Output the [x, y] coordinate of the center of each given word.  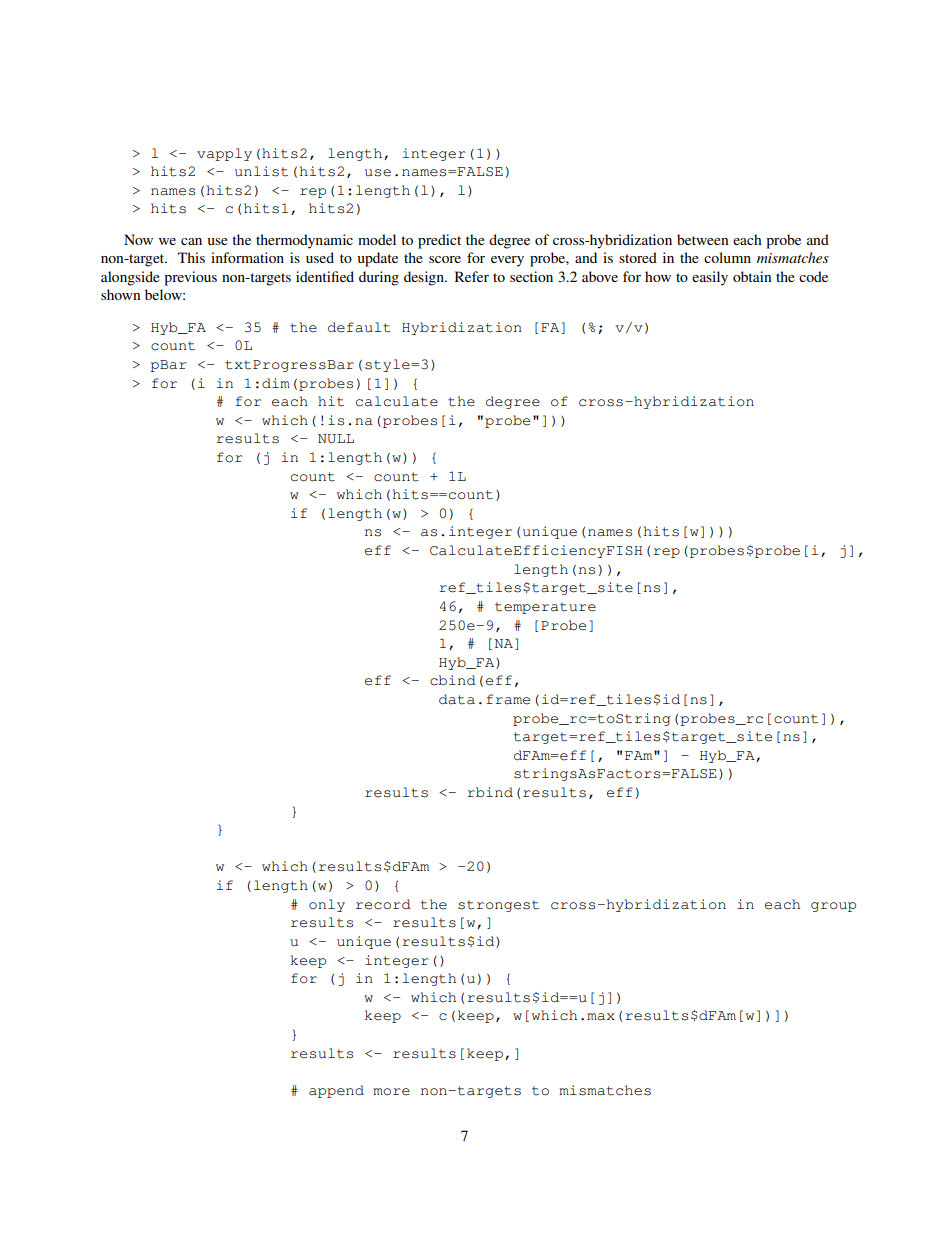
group [833, 907]
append [336, 1091]
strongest [498, 906]
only [327, 905]
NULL [336, 439]
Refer [472, 276]
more [391, 1092]
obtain [752, 276]
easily [710, 278]
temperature [545, 608]
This [191, 257]
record [383, 904]
